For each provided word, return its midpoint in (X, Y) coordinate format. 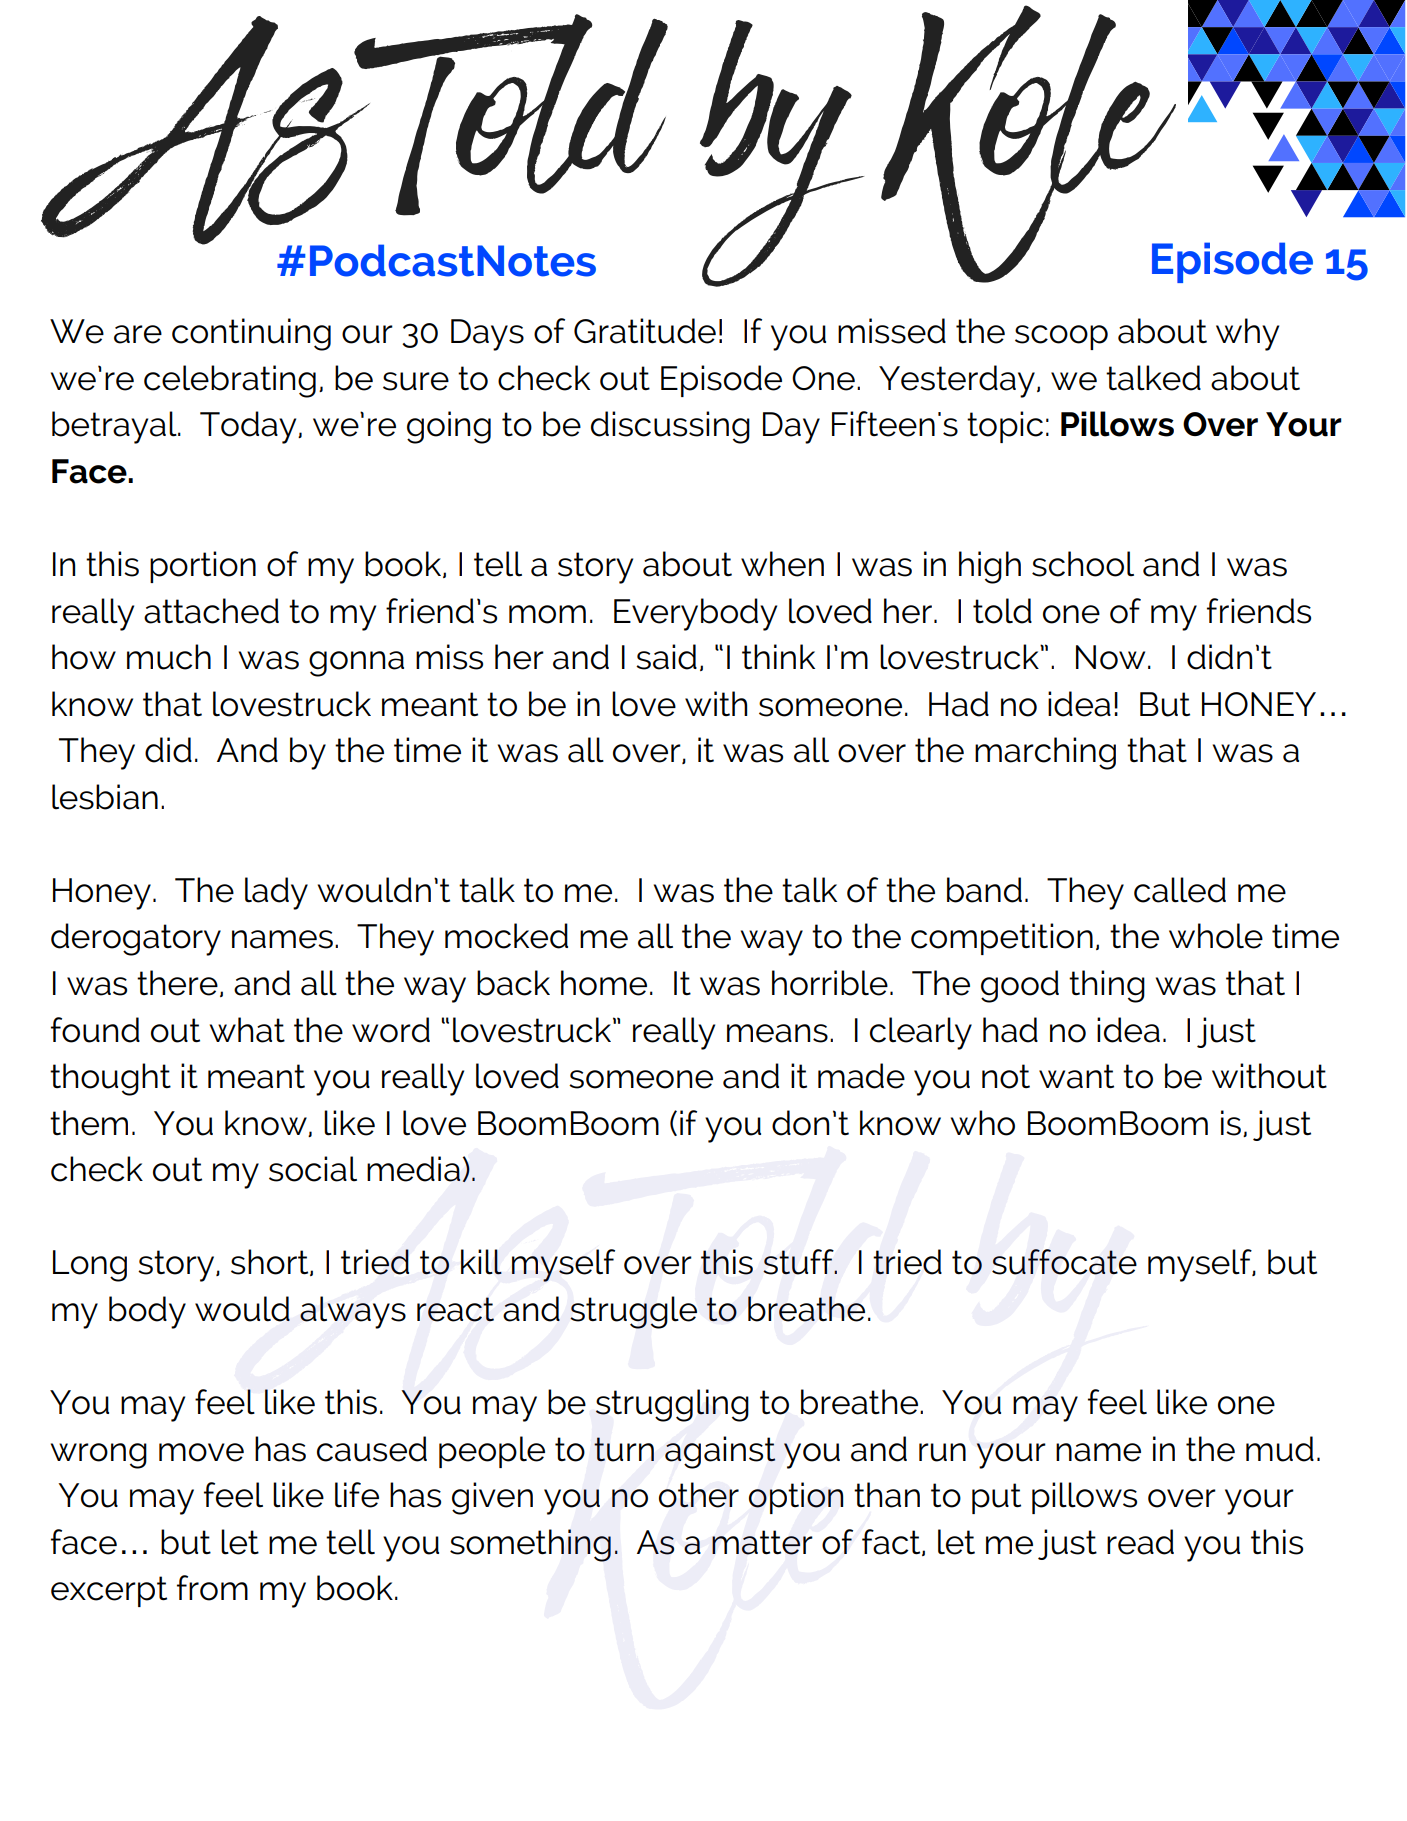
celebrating (230, 381)
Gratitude (645, 331)
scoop (1061, 337)
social (313, 1169)
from (212, 1588)
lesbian (105, 797)
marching (1045, 753)
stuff (799, 1262)
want (1076, 1076)
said (666, 657)
